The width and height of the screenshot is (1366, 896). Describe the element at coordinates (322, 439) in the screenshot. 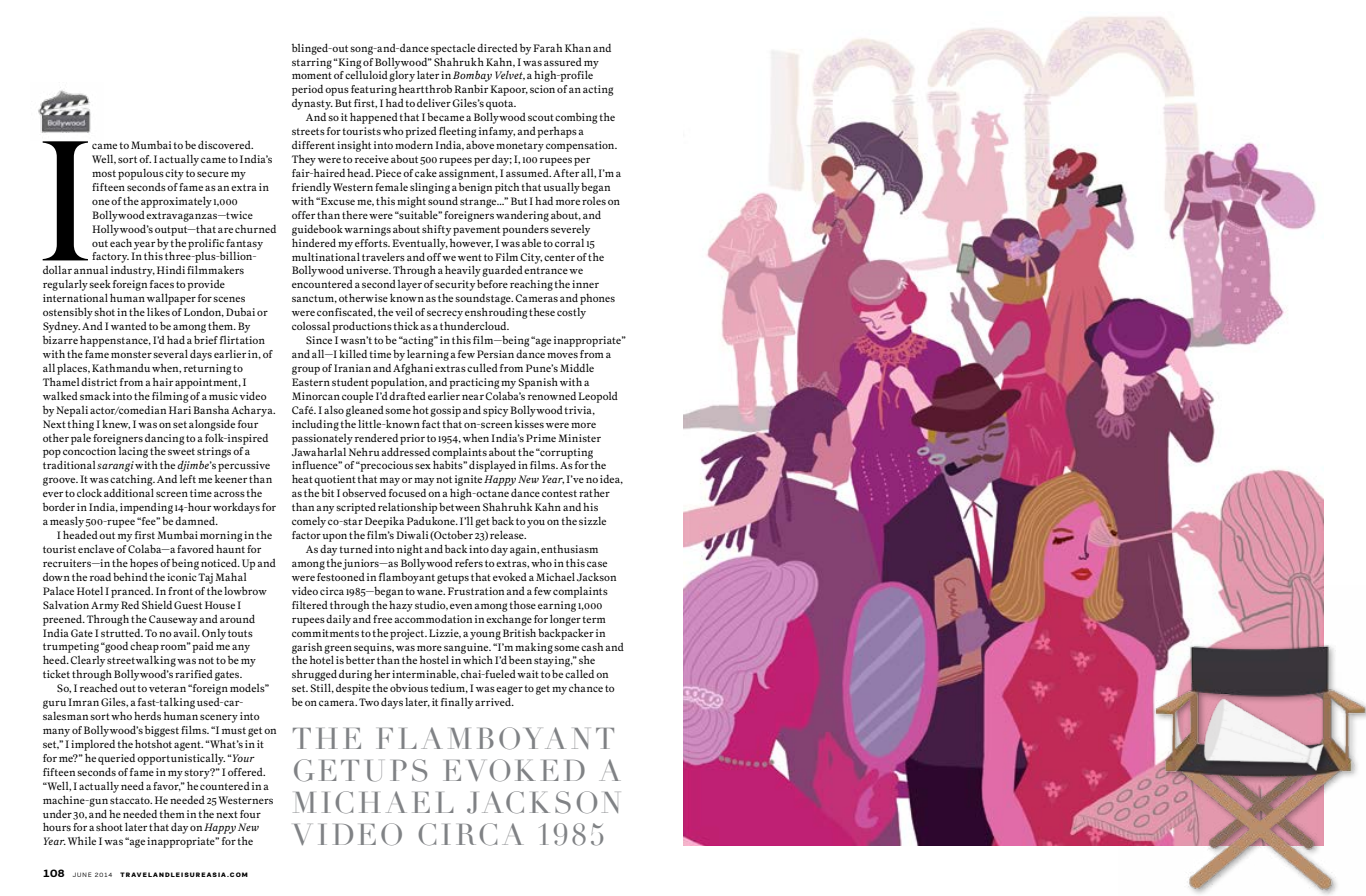

I see `passionately` at that location.
